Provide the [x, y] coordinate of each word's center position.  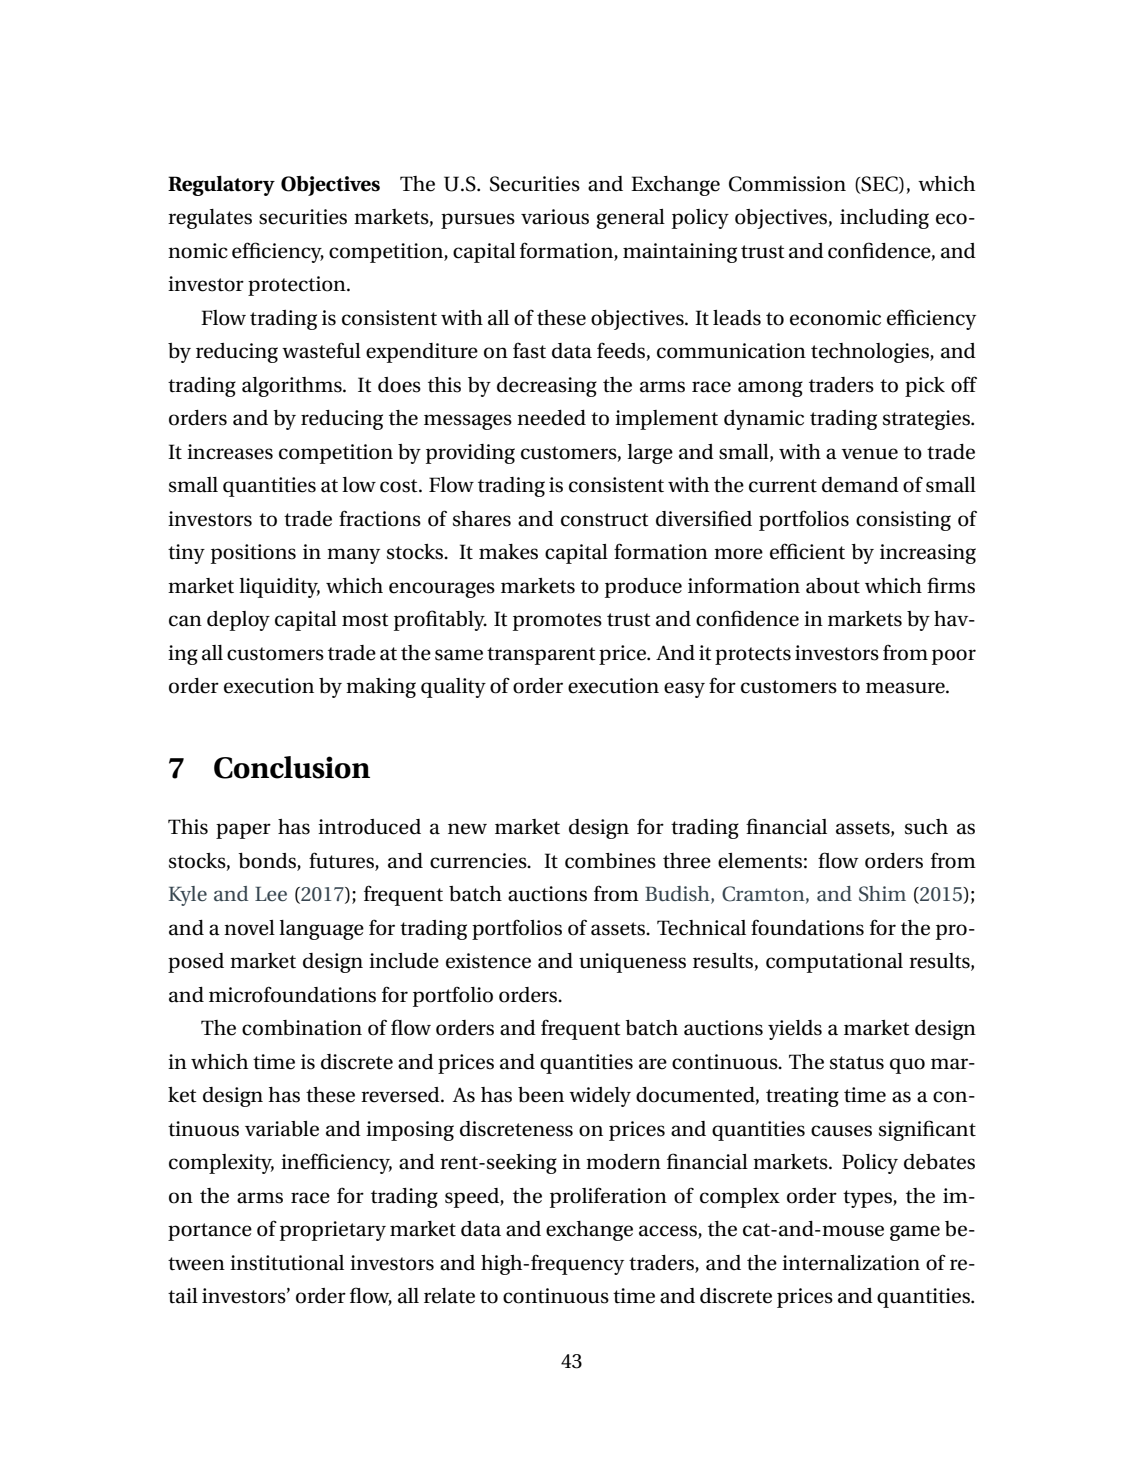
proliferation [608, 1197]
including [884, 219]
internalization [851, 1263]
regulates [210, 219]
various [555, 217]
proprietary [333, 1231]
